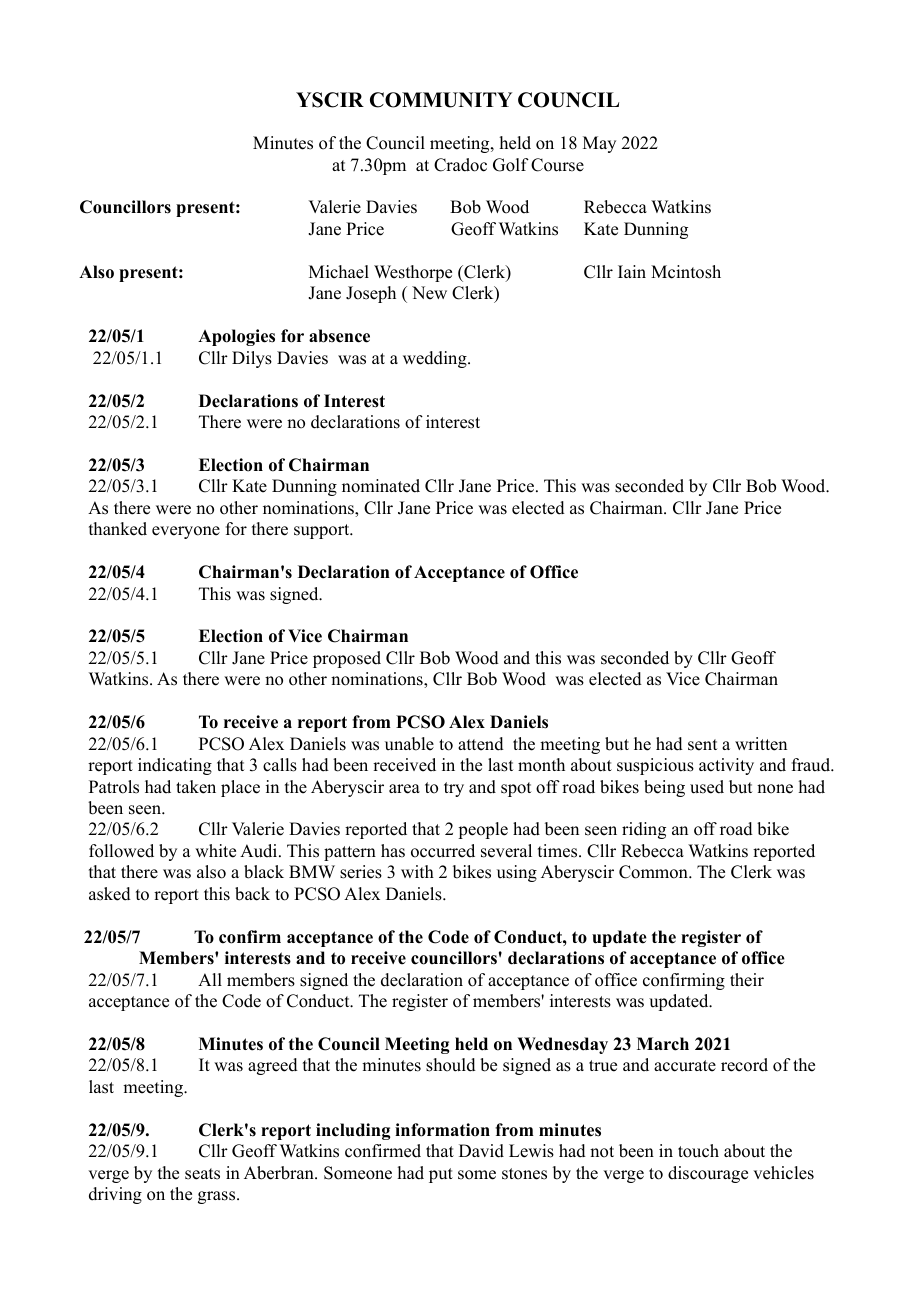 The height and width of the screenshot is (1308, 924). Describe the element at coordinates (599, 144) in the screenshot. I see `May` at that location.
